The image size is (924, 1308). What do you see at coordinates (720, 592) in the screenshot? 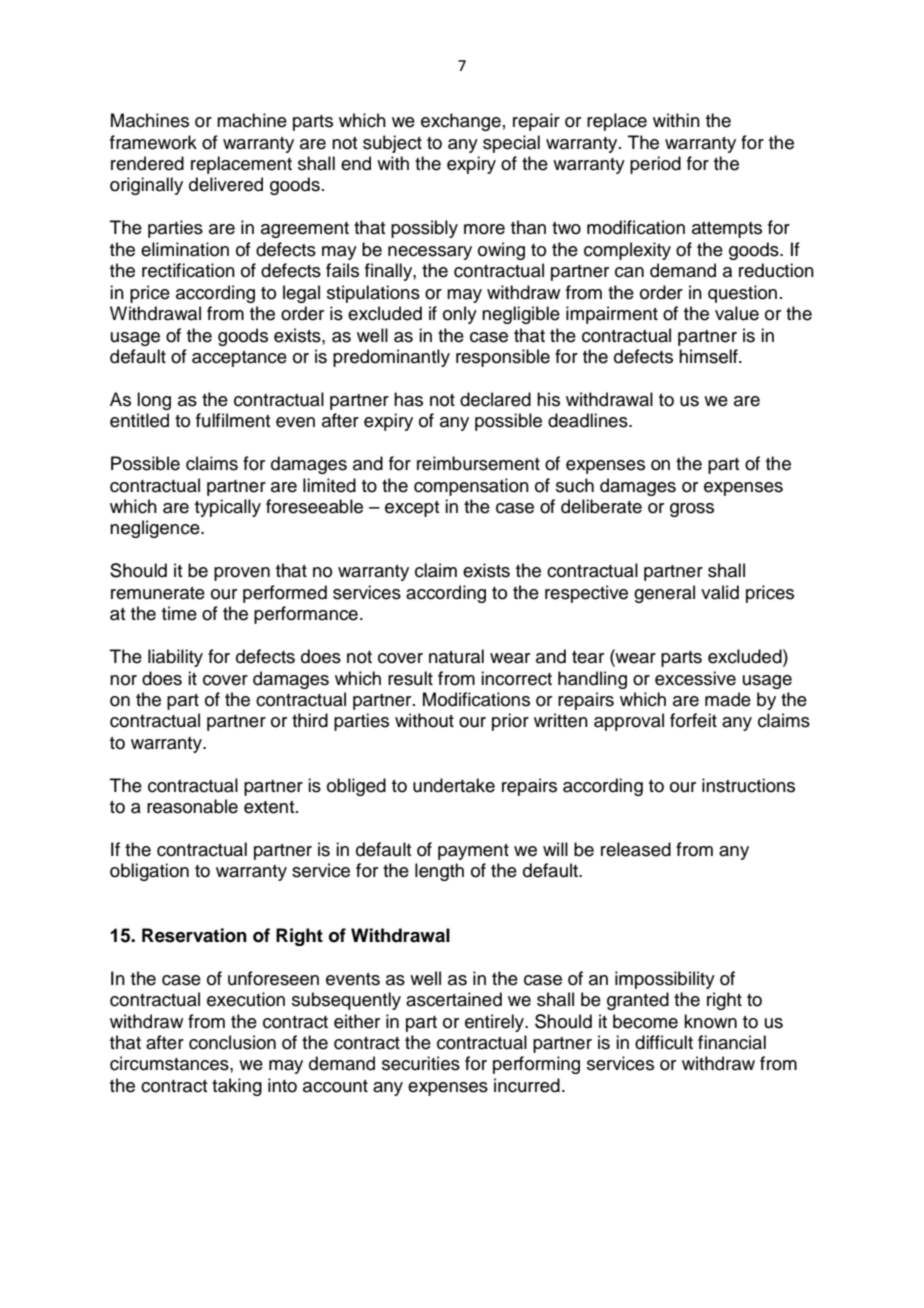
I see `valid` at bounding box center [720, 592].
